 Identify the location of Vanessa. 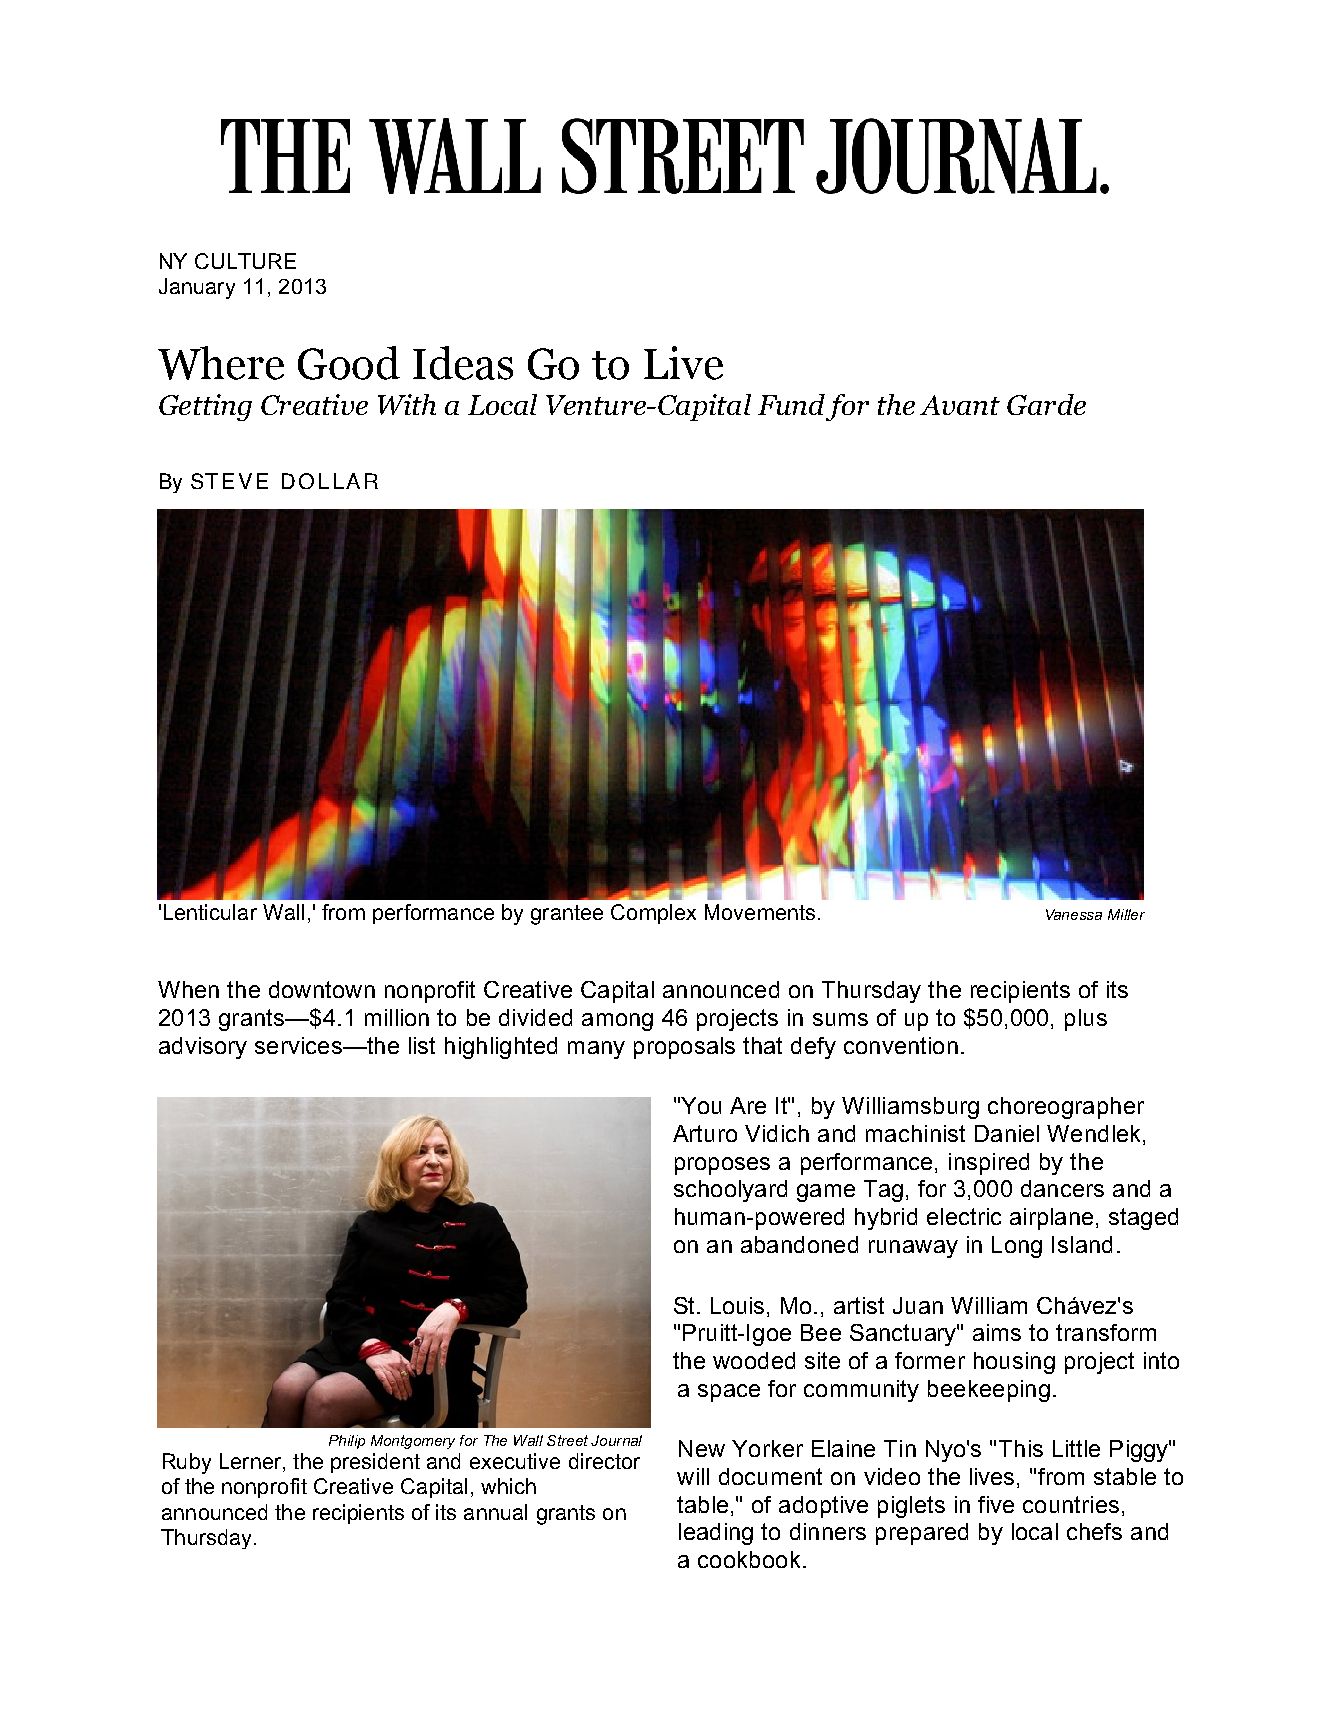
(1074, 914).
